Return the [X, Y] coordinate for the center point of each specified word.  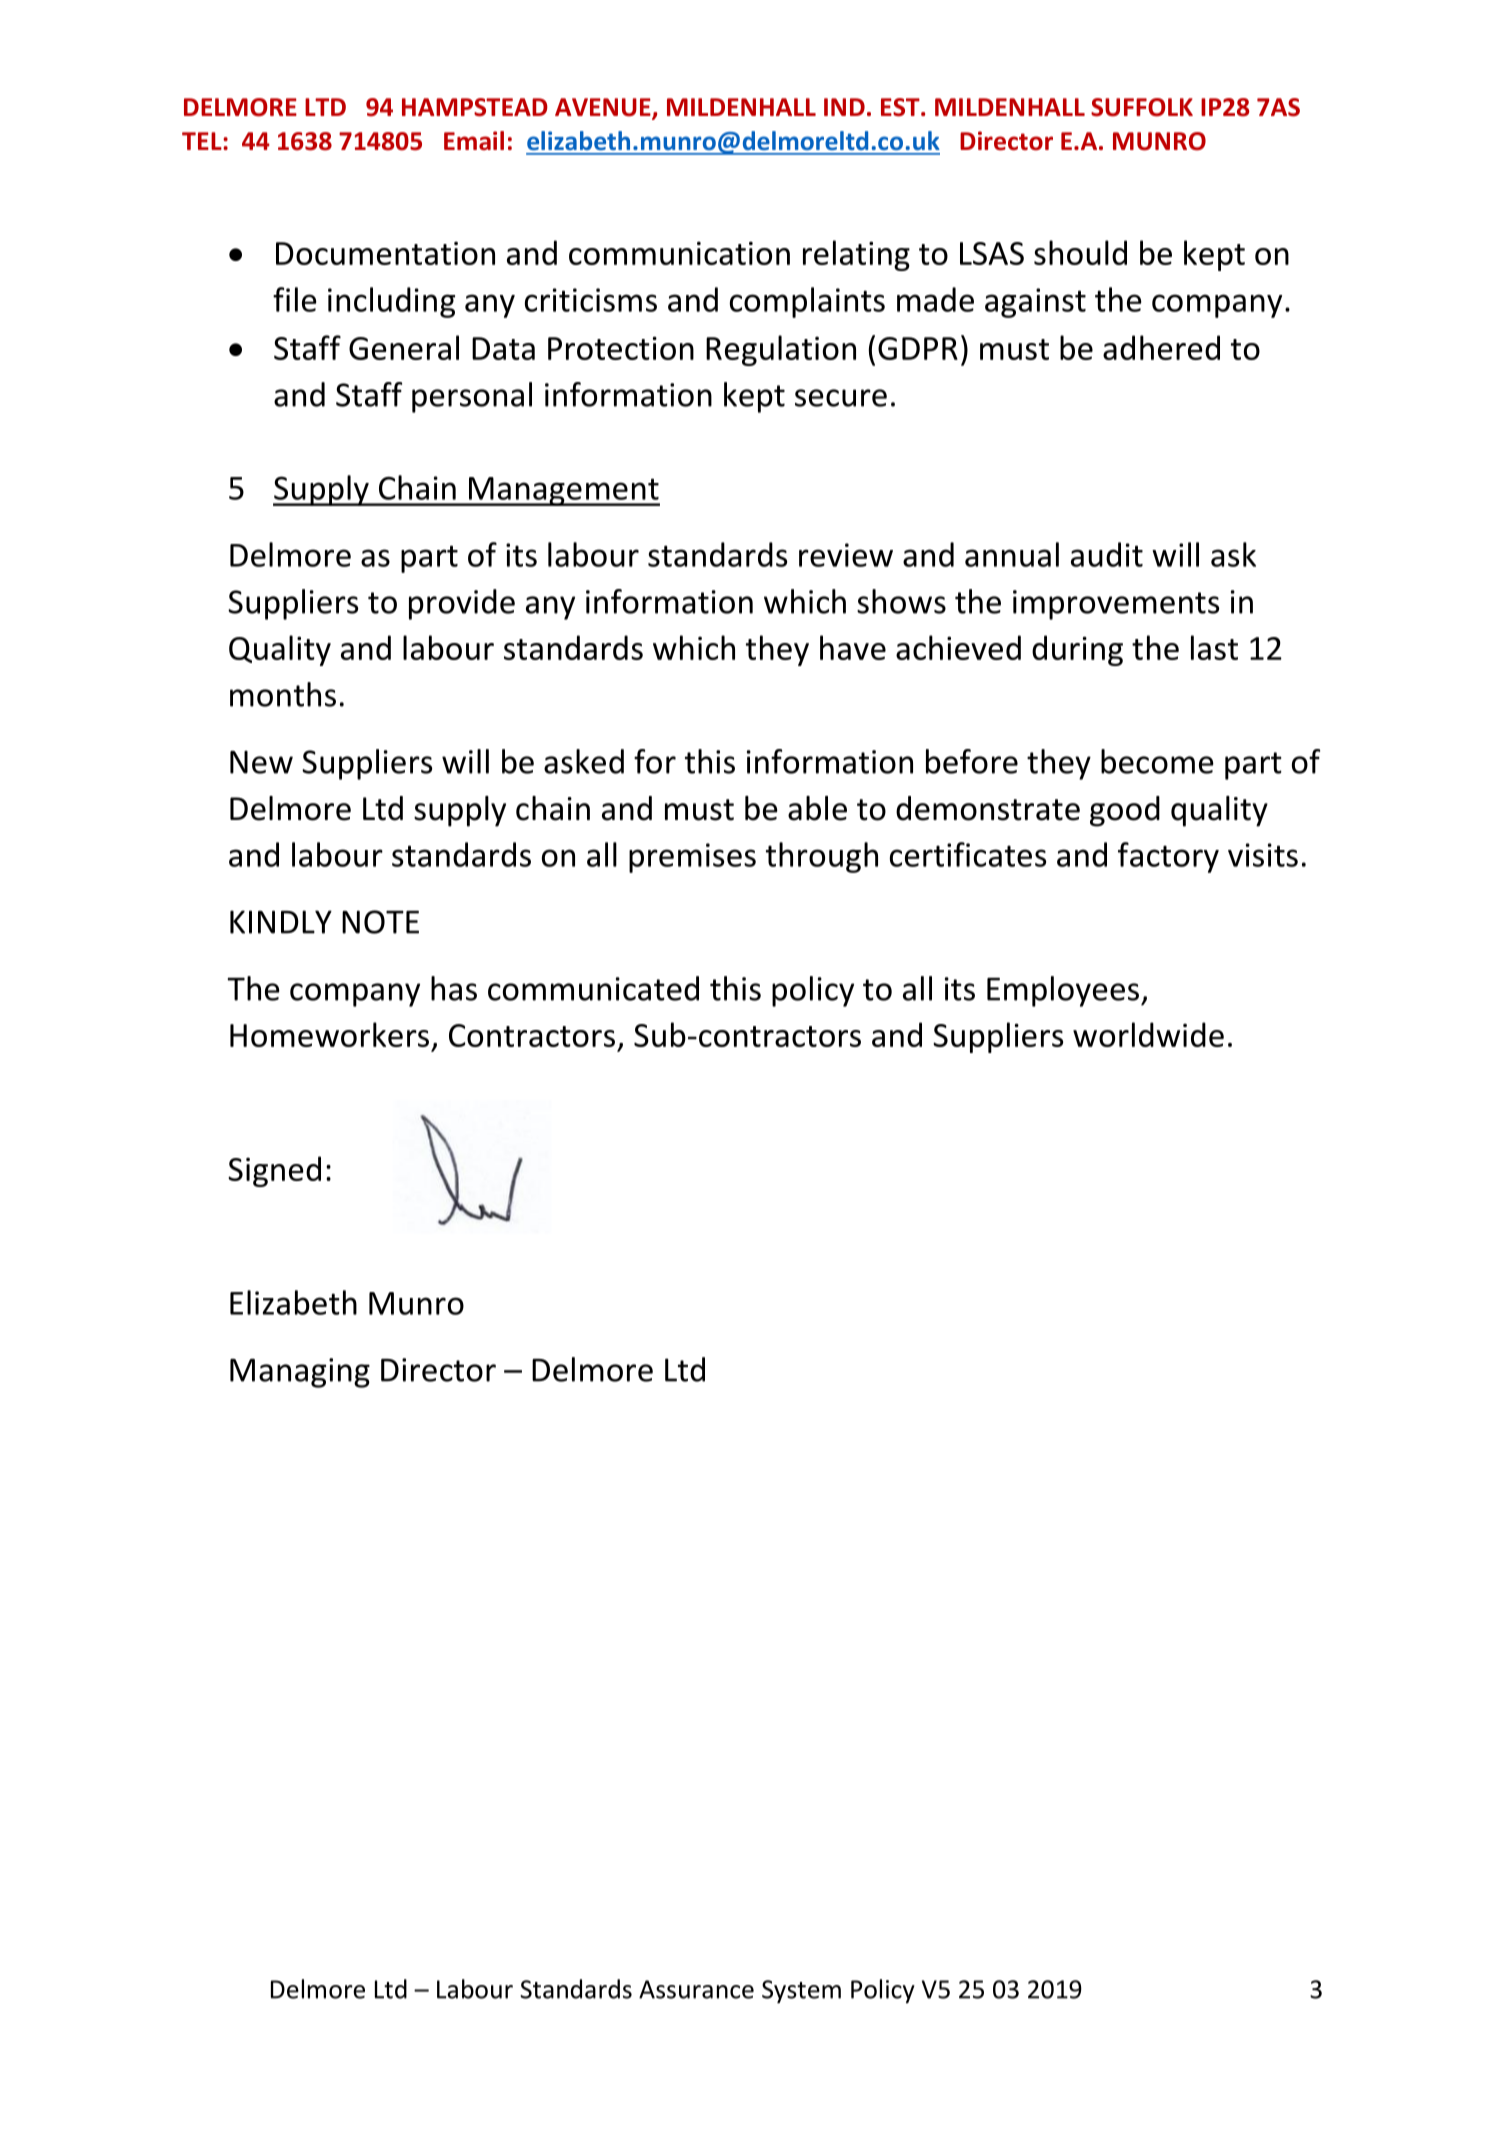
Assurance [696, 1989]
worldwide [1148, 1034]
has [454, 988]
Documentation [385, 253]
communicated [593, 988]
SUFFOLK [1142, 107]
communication [679, 253]
